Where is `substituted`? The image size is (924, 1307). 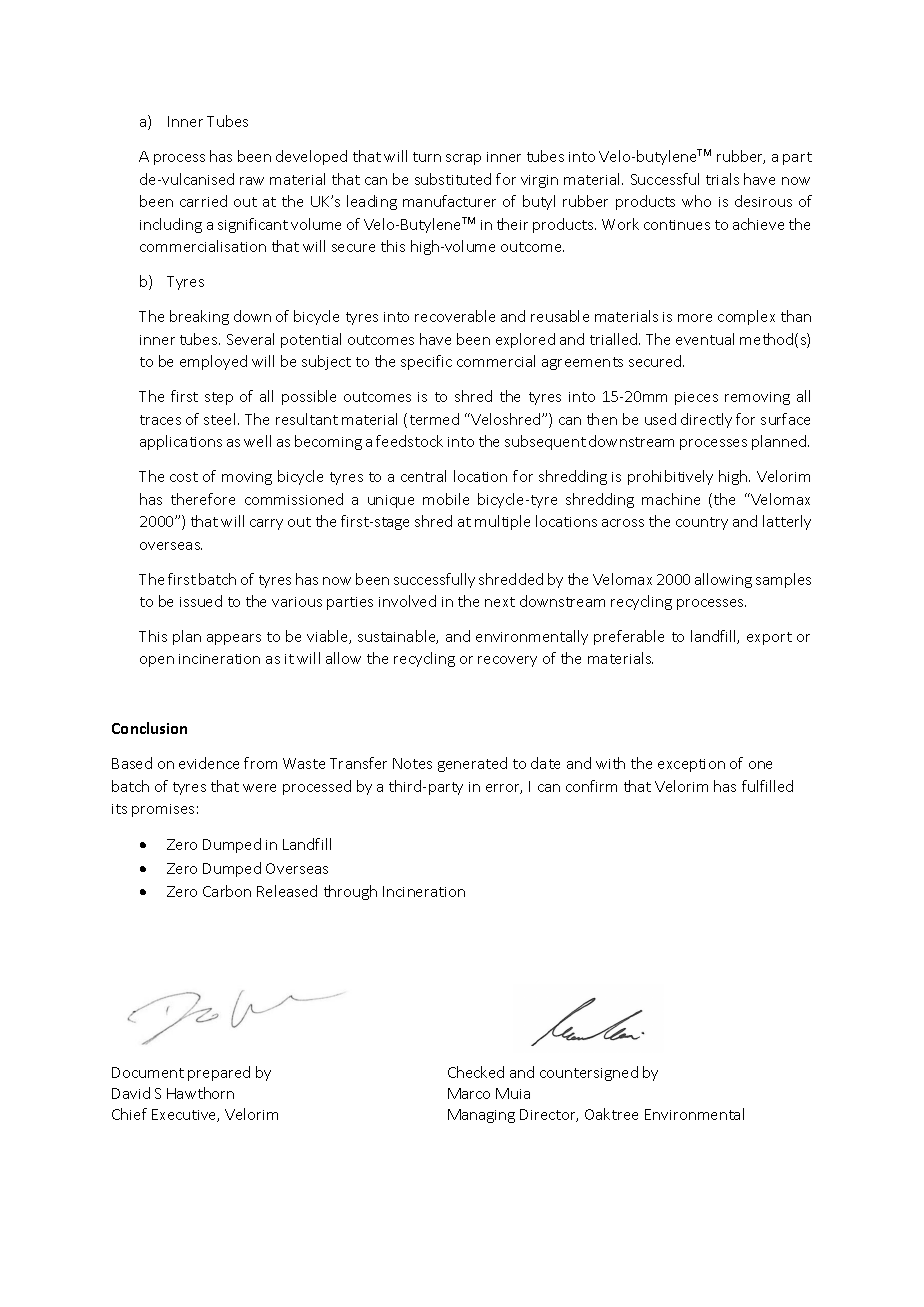 substituted is located at coordinates (453, 179).
